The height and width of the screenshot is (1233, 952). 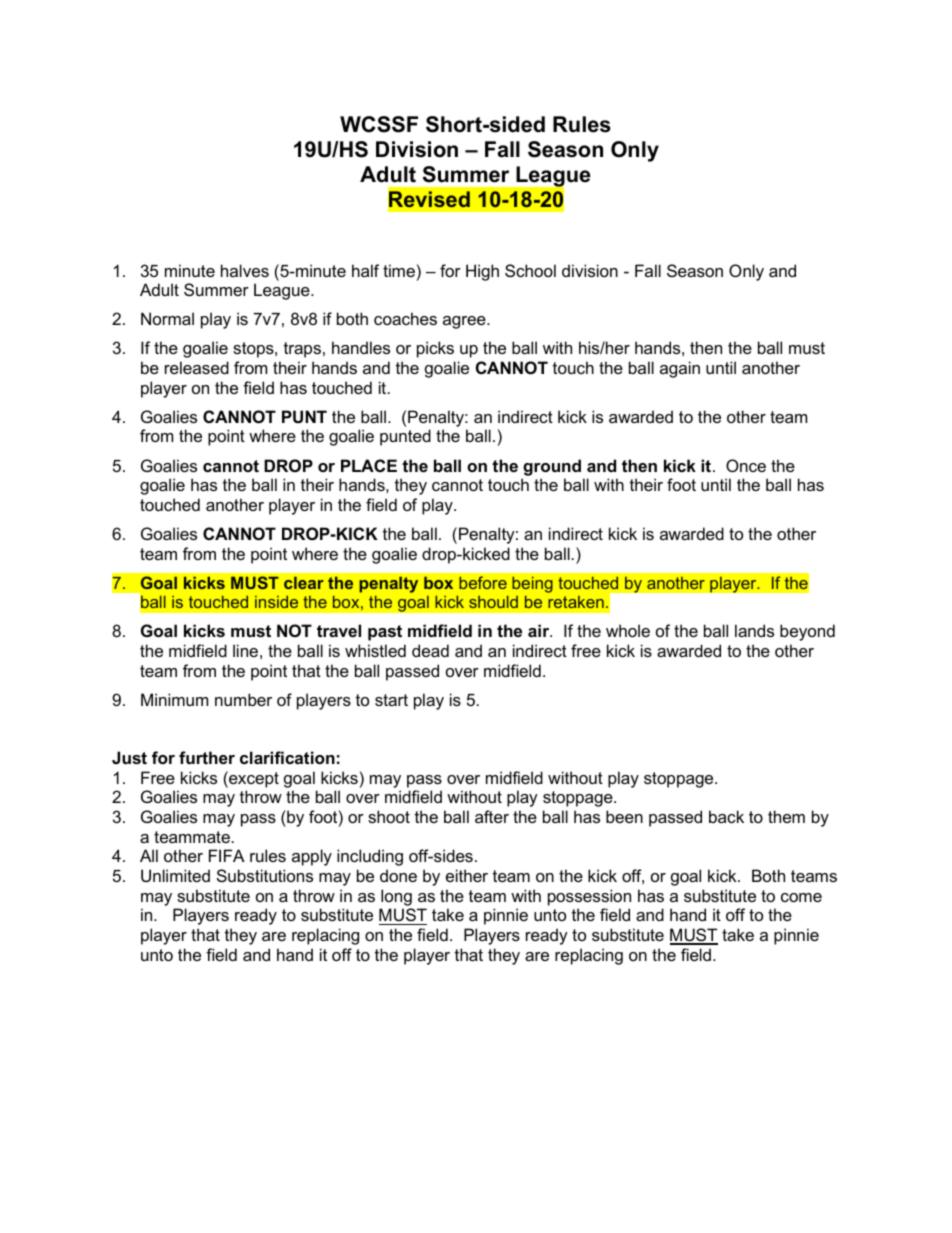 What do you see at coordinates (680, 369) in the screenshot?
I see `again` at bounding box center [680, 369].
